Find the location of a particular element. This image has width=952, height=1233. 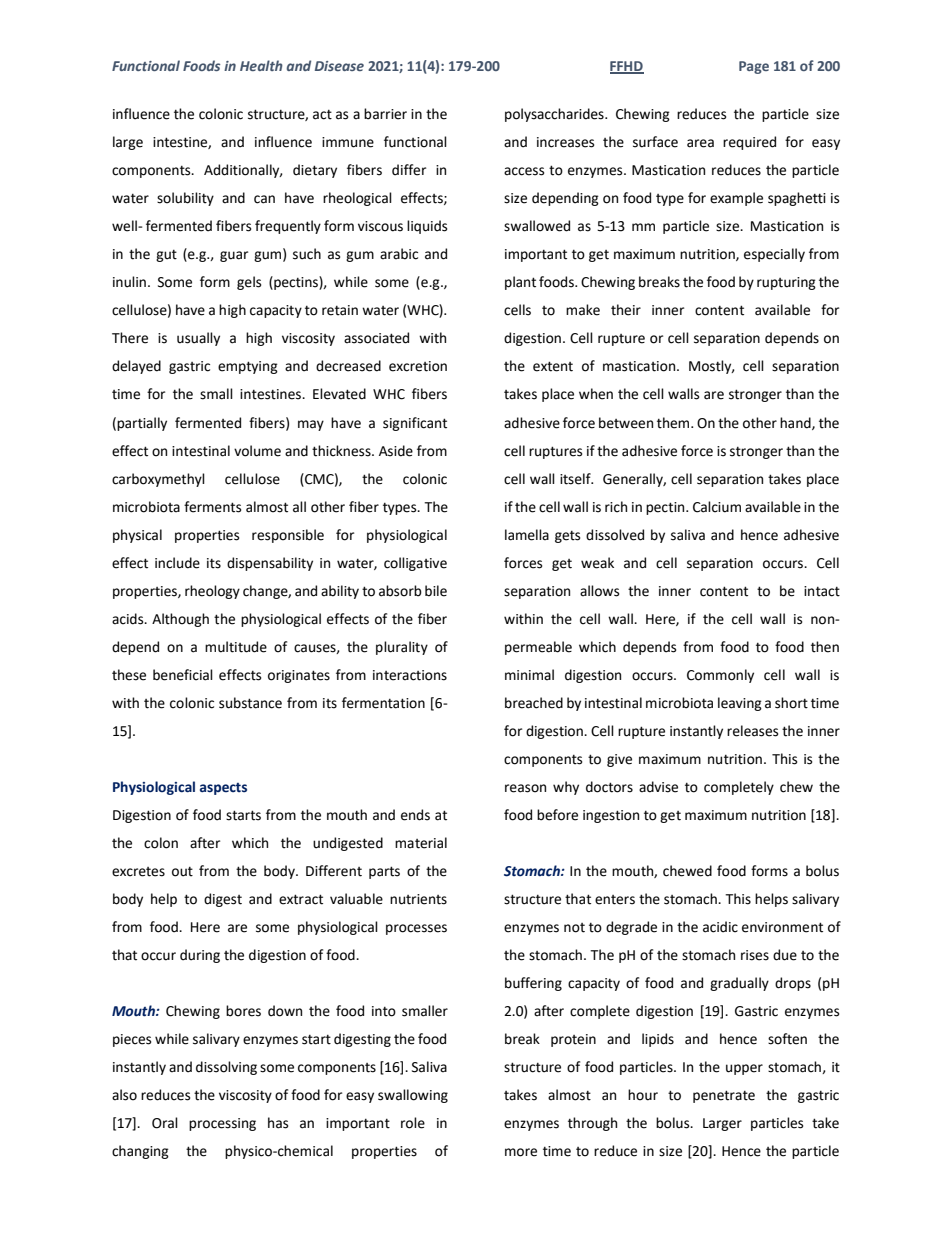

rheology is located at coordinates (212, 592).
